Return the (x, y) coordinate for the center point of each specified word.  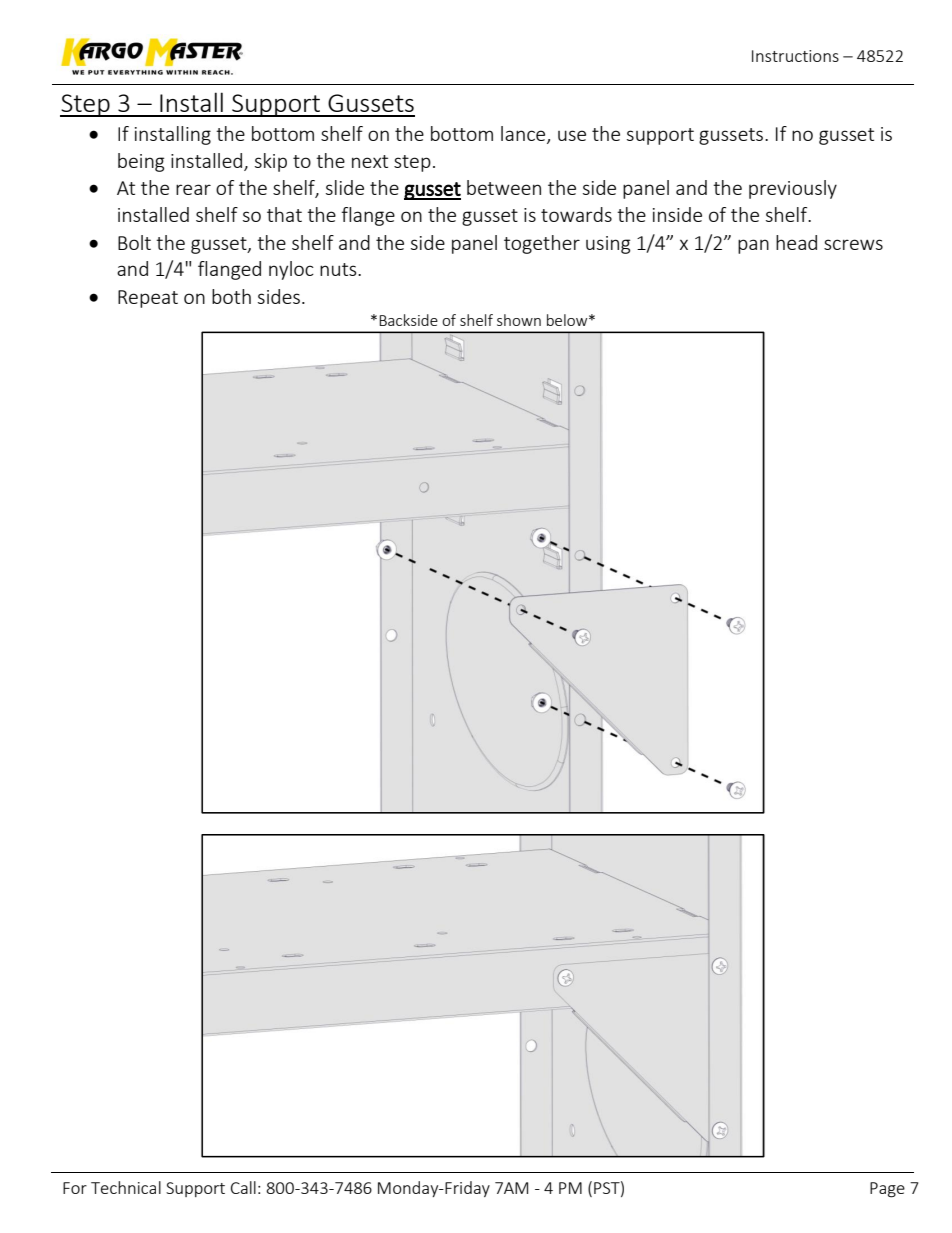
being (141, 162)
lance (524, 135)
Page (887, 1190)
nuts (339, 269)
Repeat (148, 299)
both (231, 296)
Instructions (795, 56)
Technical (126, 1187)
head (796, 242)
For (75, 1188)
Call (243, 1187)
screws (853, 244)
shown (519, 320)
